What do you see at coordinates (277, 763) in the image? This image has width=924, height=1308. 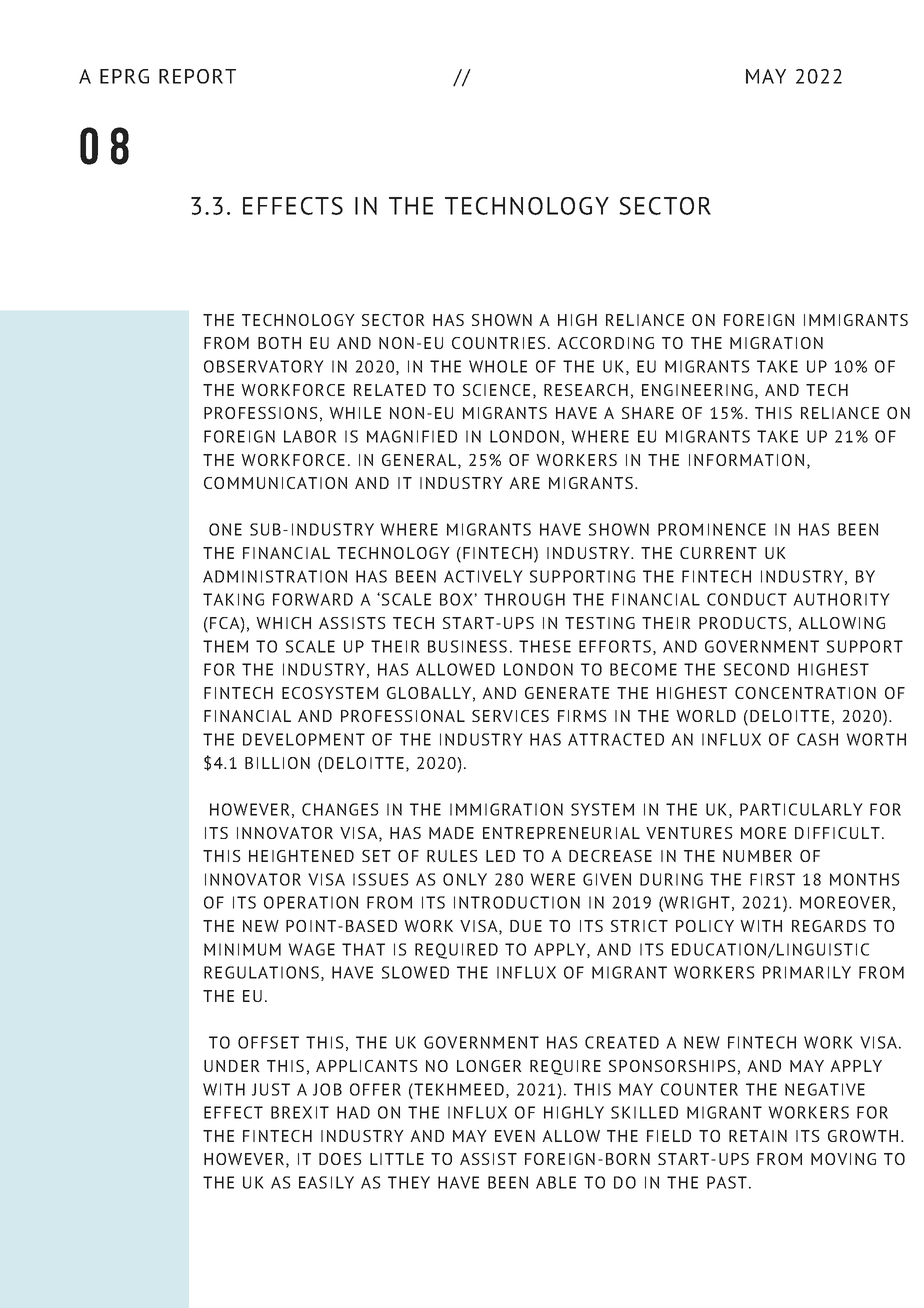 I see `BILLION` at bounding box center [277, 763].
